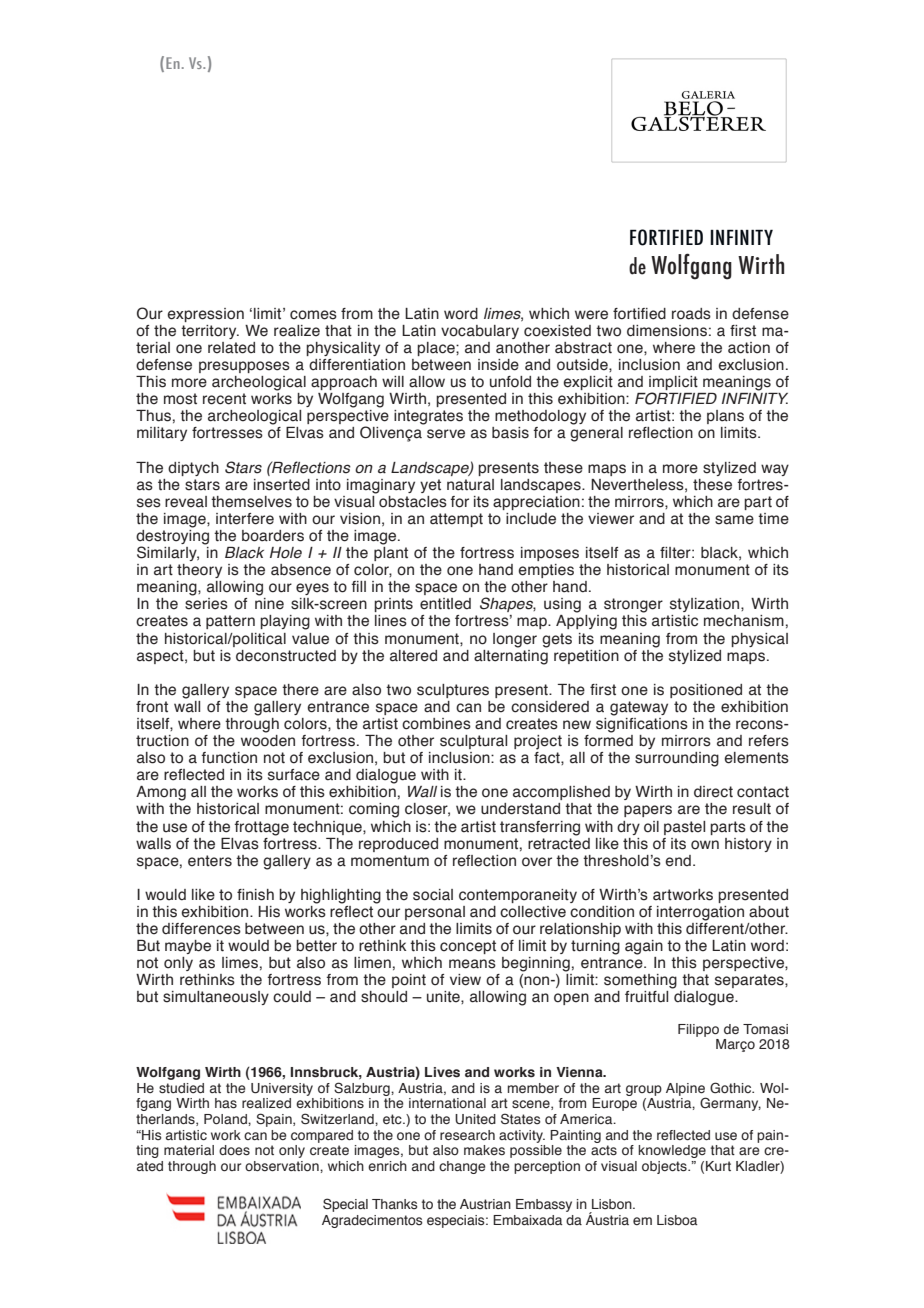  I want to click on attempt, so click(456, 520).
